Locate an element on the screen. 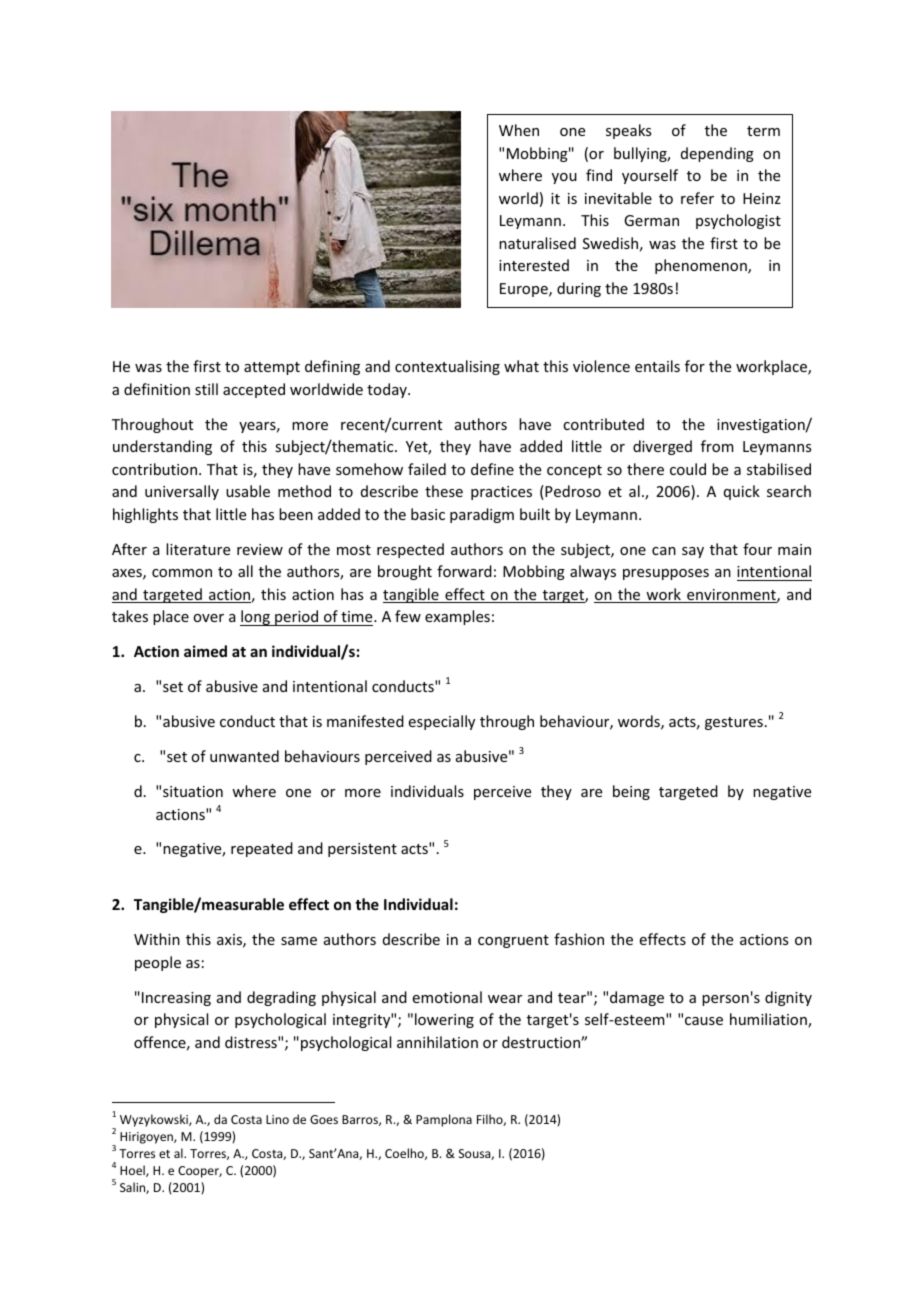 The width and height of the screenshot is (924, 1308). universally is located at coordinates (182, 492).
